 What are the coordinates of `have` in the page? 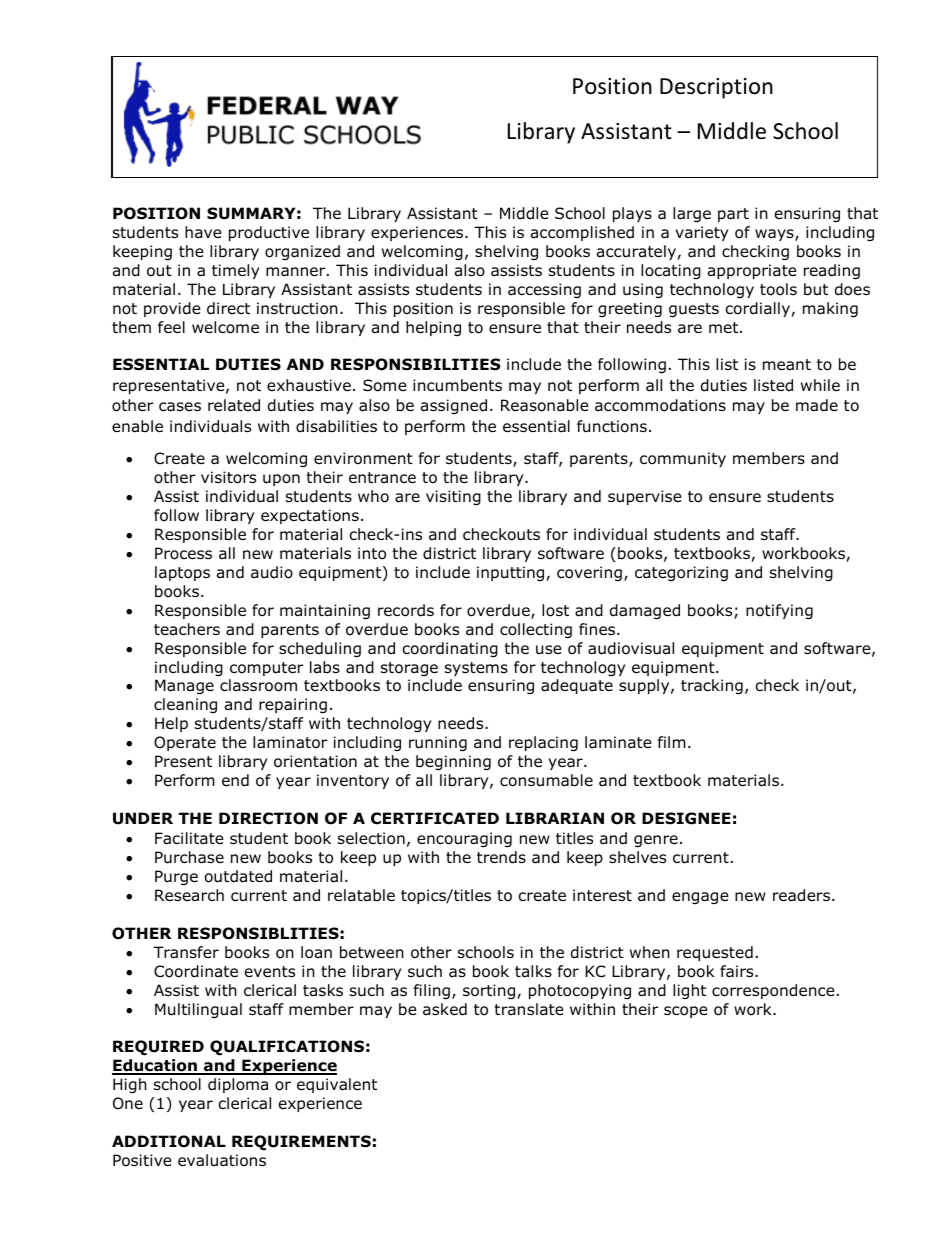 It's located at (203, 232).
